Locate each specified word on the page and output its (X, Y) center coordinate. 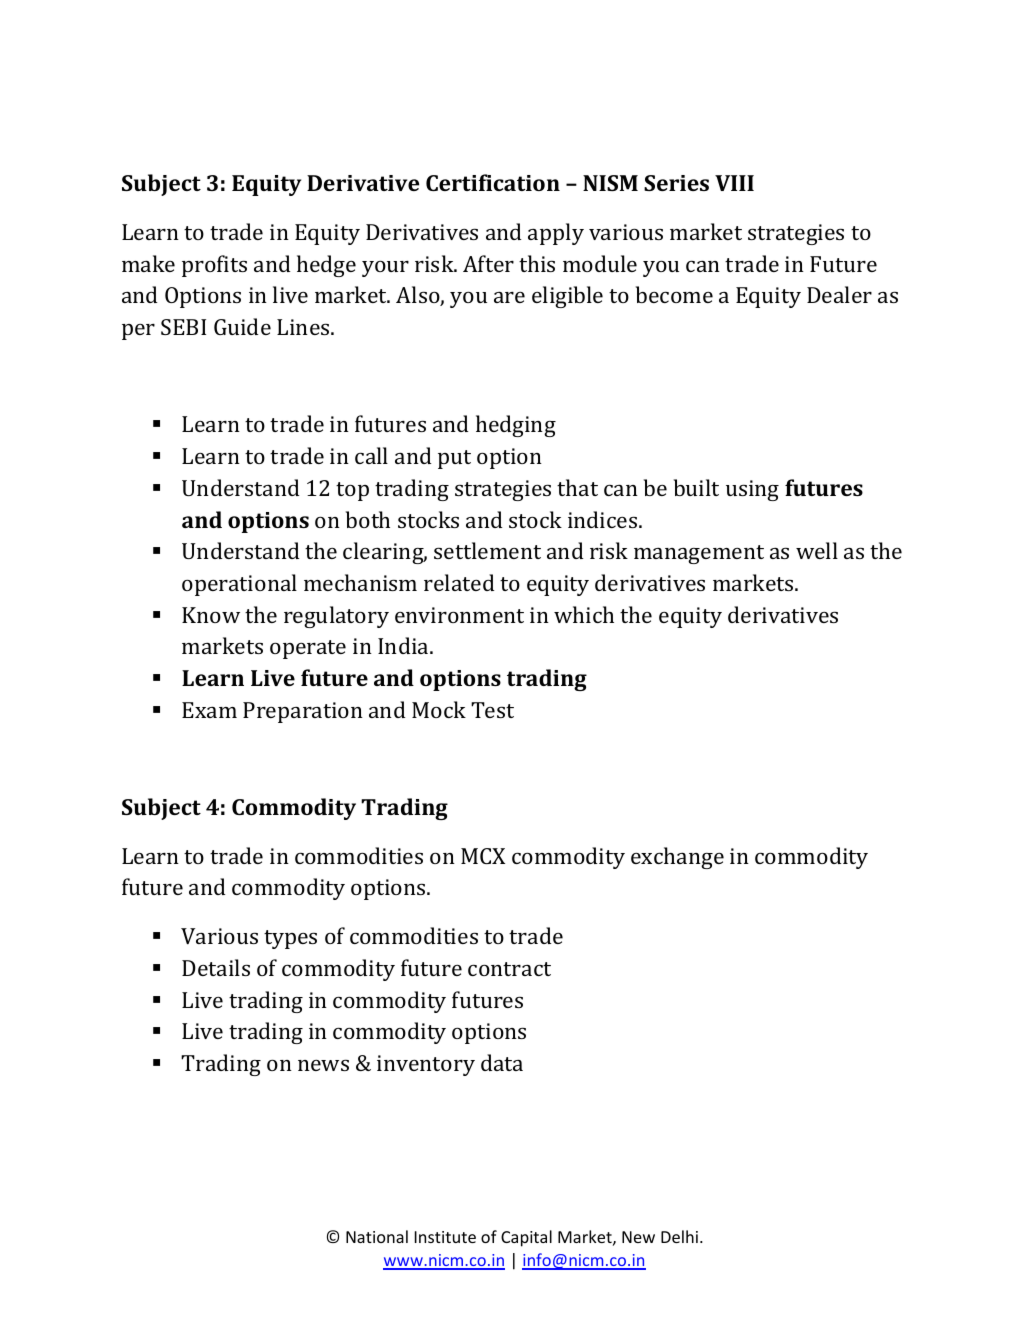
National (377, 1236)
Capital (526, 1238)
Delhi (679, 1236)
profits (214, 266)
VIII (734, 183)
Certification (493, 182)
